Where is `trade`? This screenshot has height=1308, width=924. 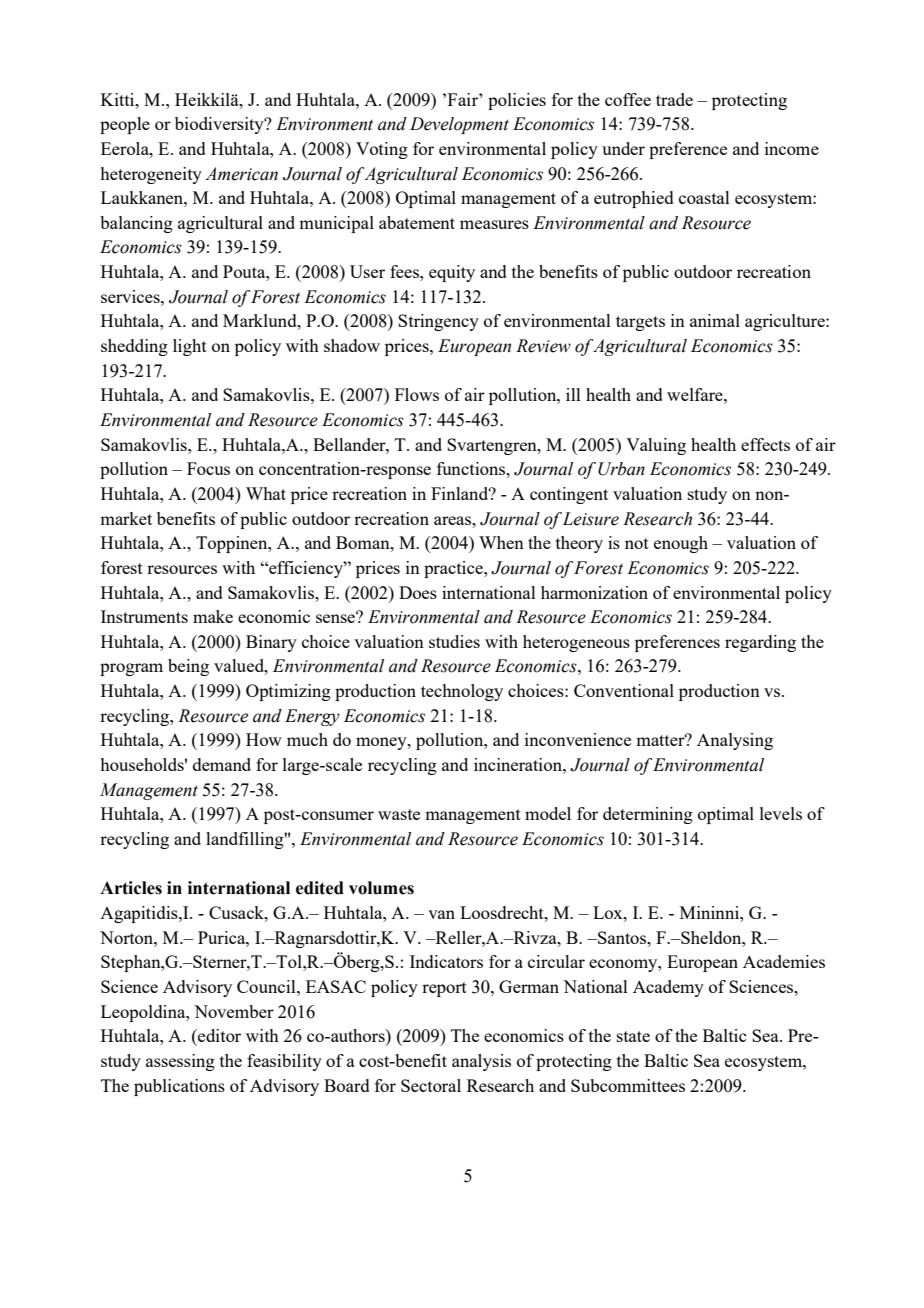
trade is located at coordinates (674, 99).
